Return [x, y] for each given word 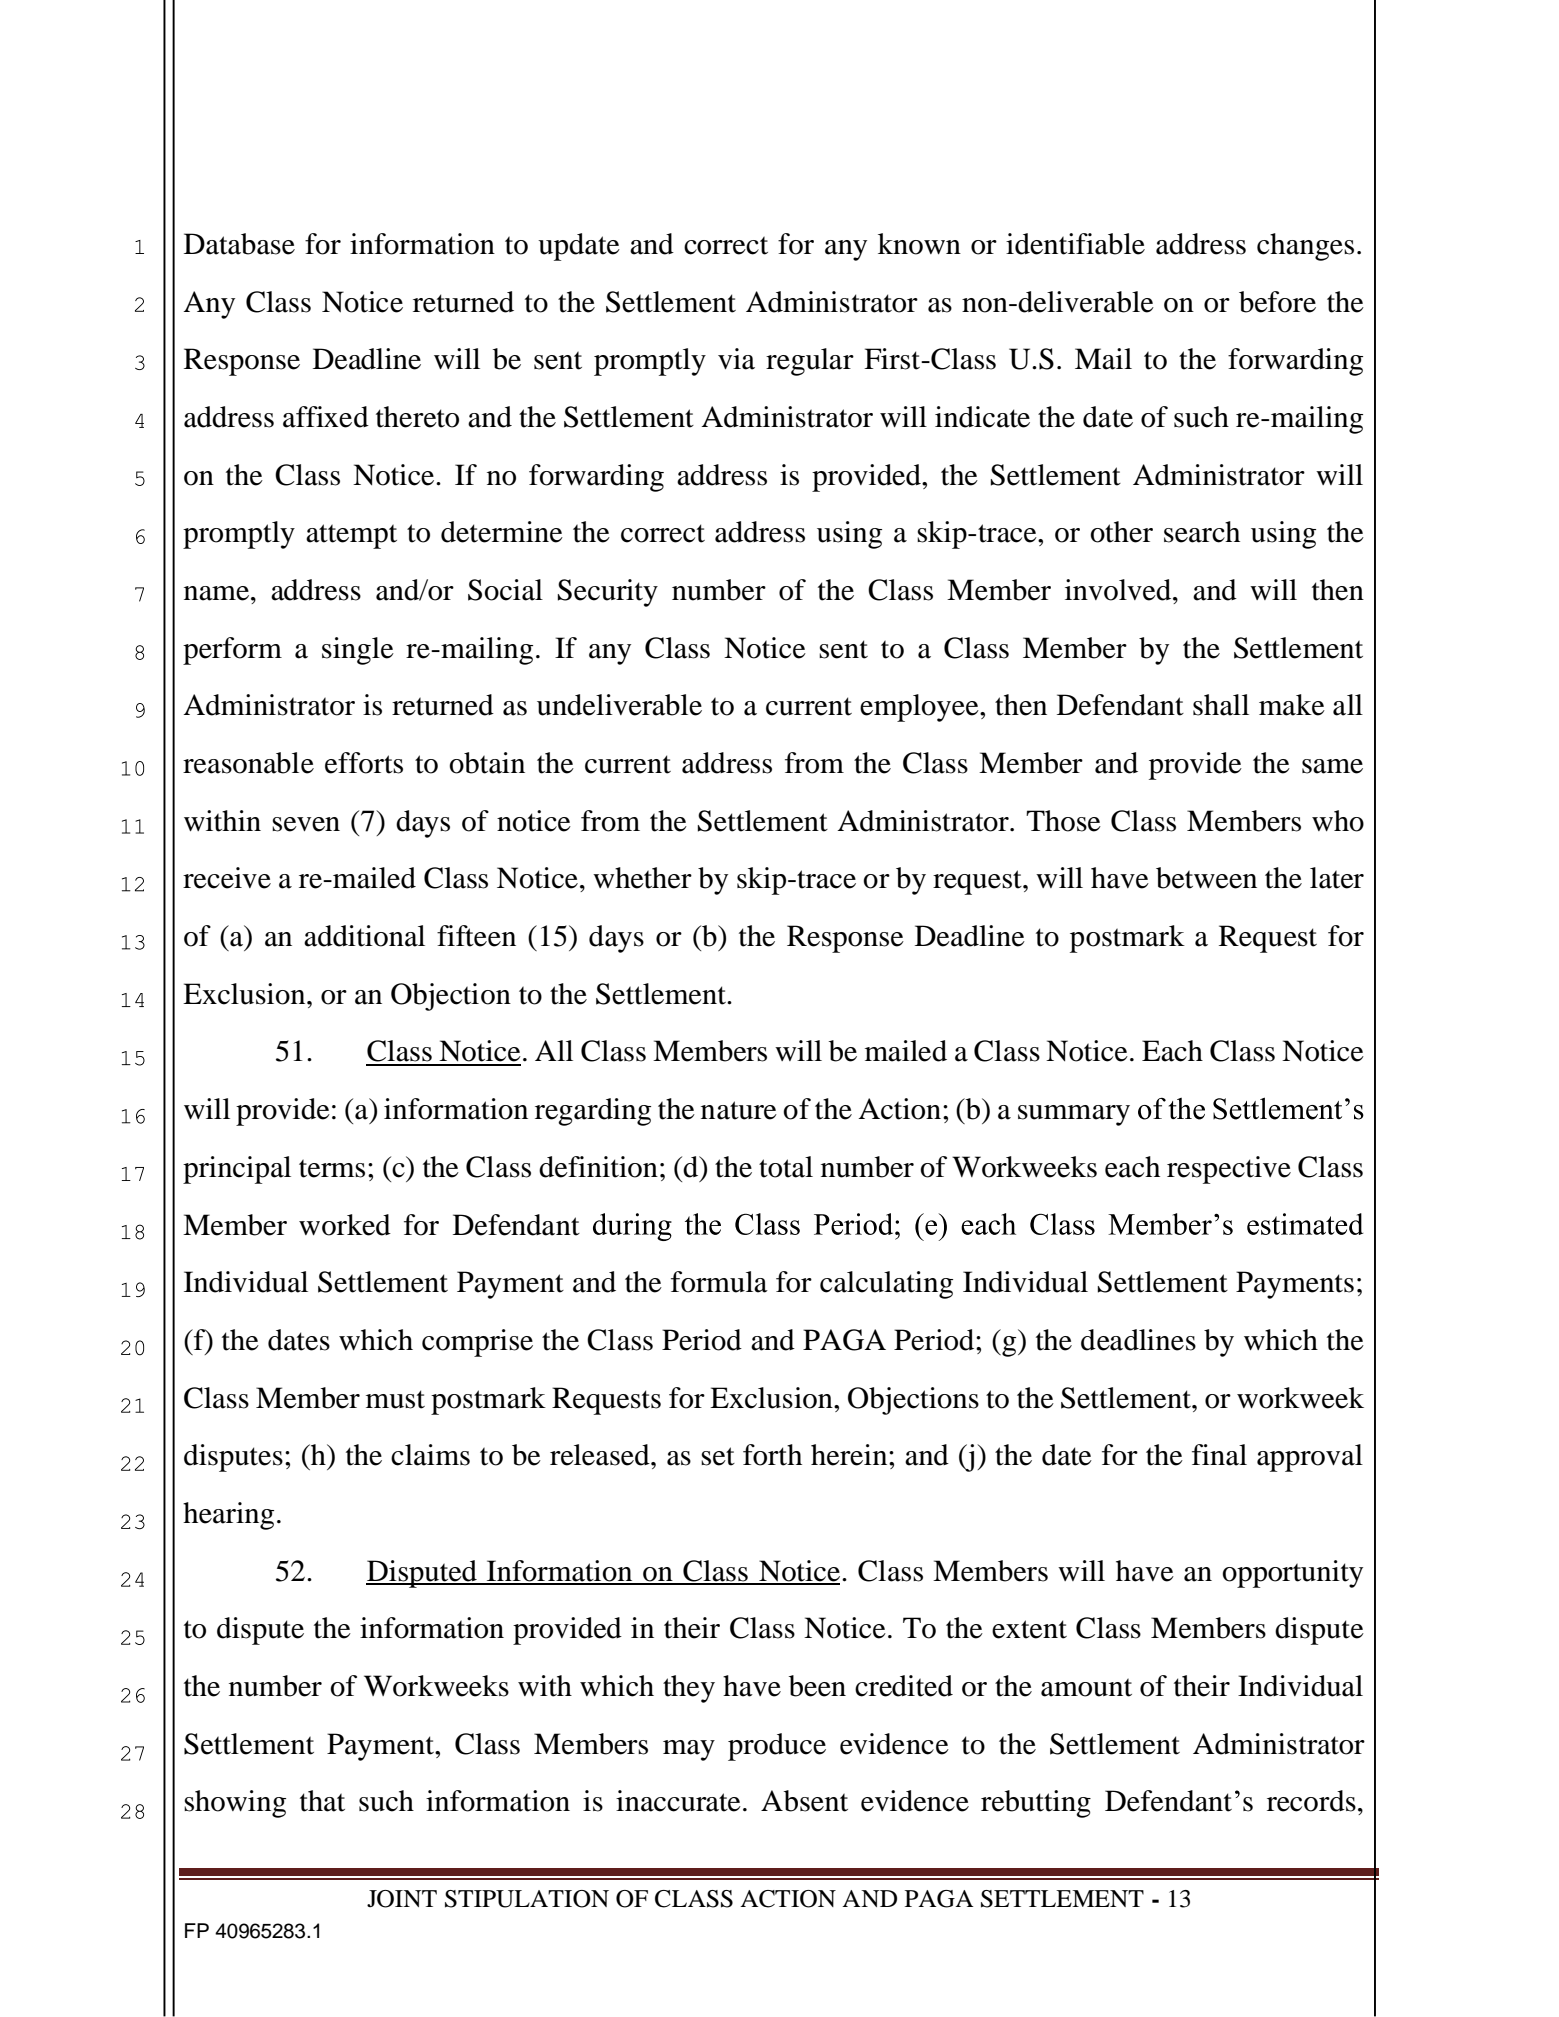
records [1311, 1801]
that [322, 1801]
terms [332, 1168]
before [1277, 302]
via [736, 359]
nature [739, 1110]
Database [239, 244]
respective [1229, 1170]
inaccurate [678, 1801]
